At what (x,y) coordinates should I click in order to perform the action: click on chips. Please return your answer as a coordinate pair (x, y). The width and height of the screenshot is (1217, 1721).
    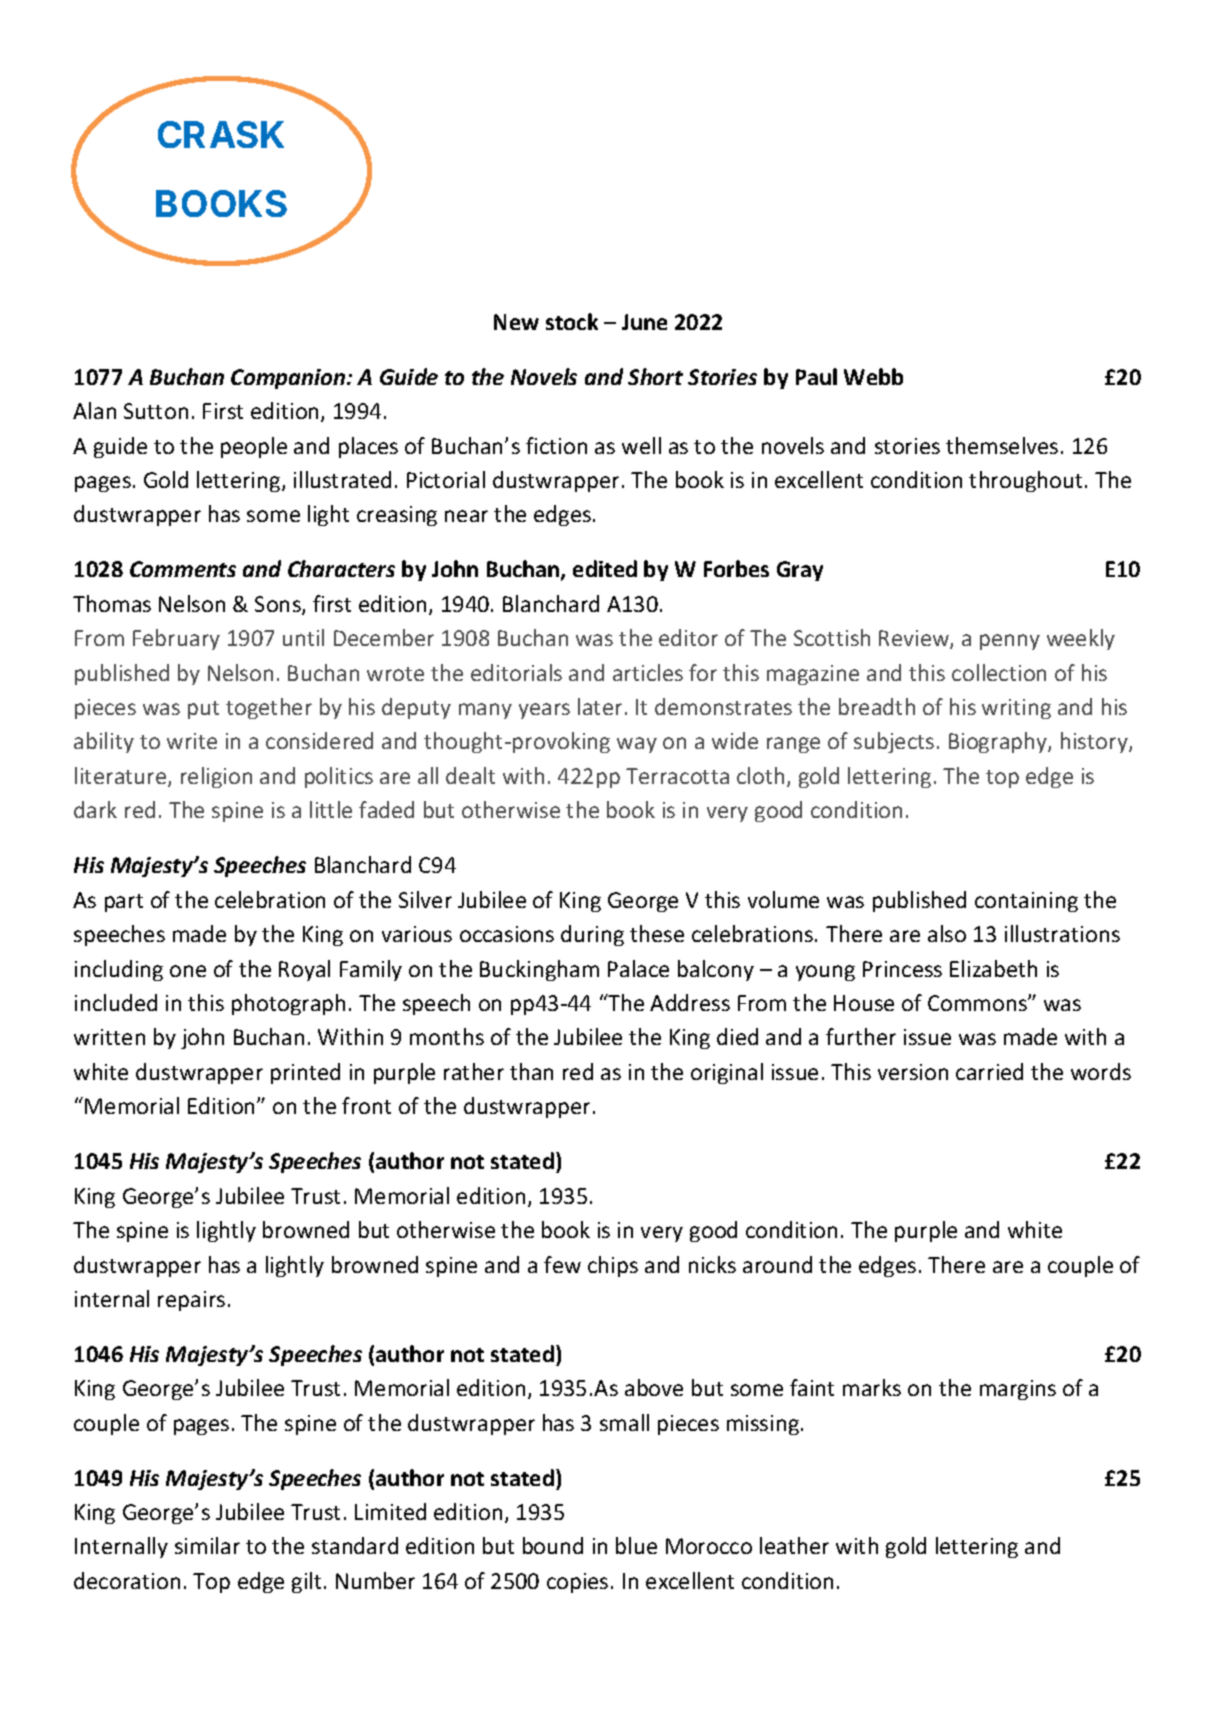
    Looking at the image, I should click on (613, 1266).
